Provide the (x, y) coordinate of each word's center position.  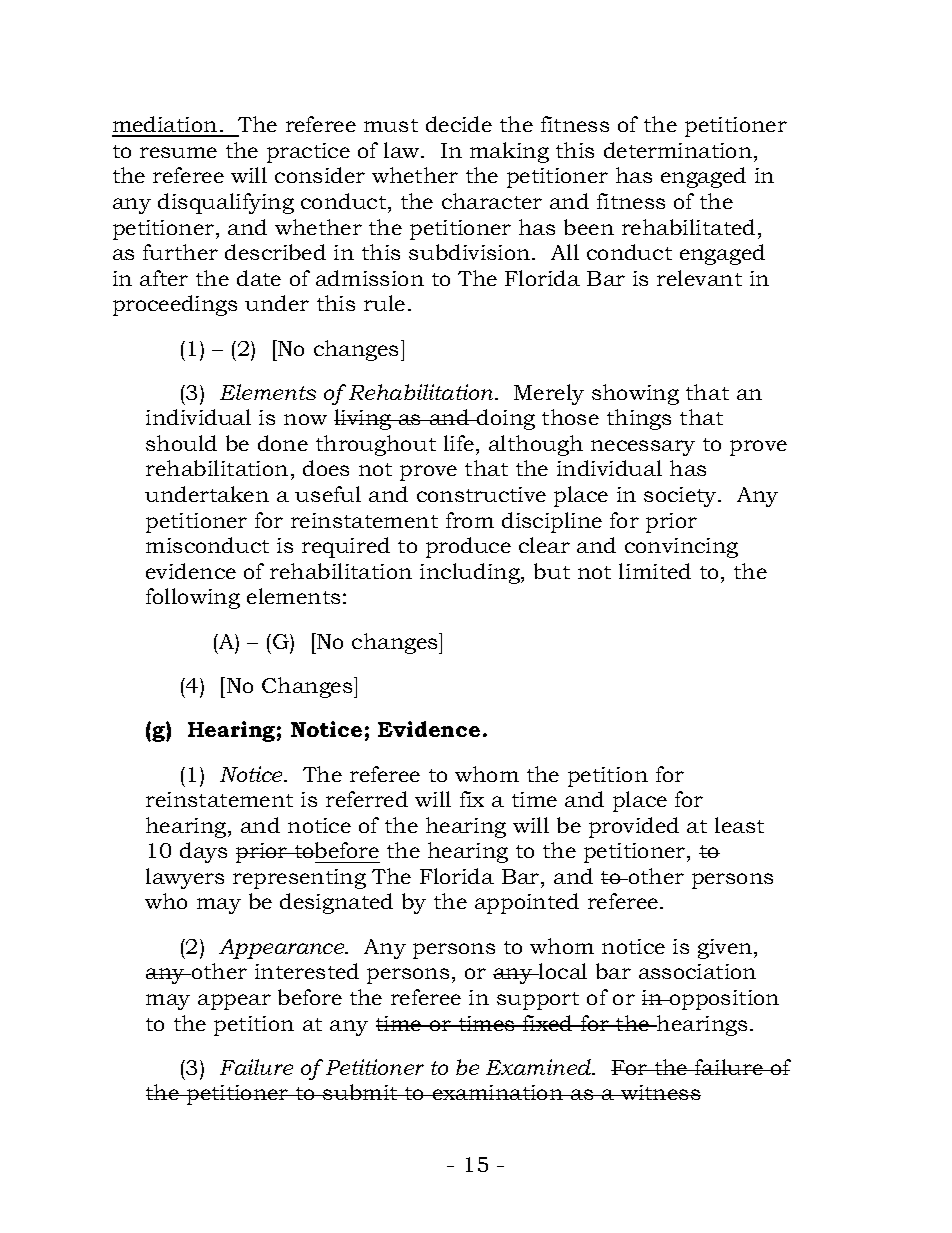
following (193, 598)
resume (178, 152)
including (471, 573)
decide (459, 124)
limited (655, 571)
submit (360, 1092)
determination (679, 150)
